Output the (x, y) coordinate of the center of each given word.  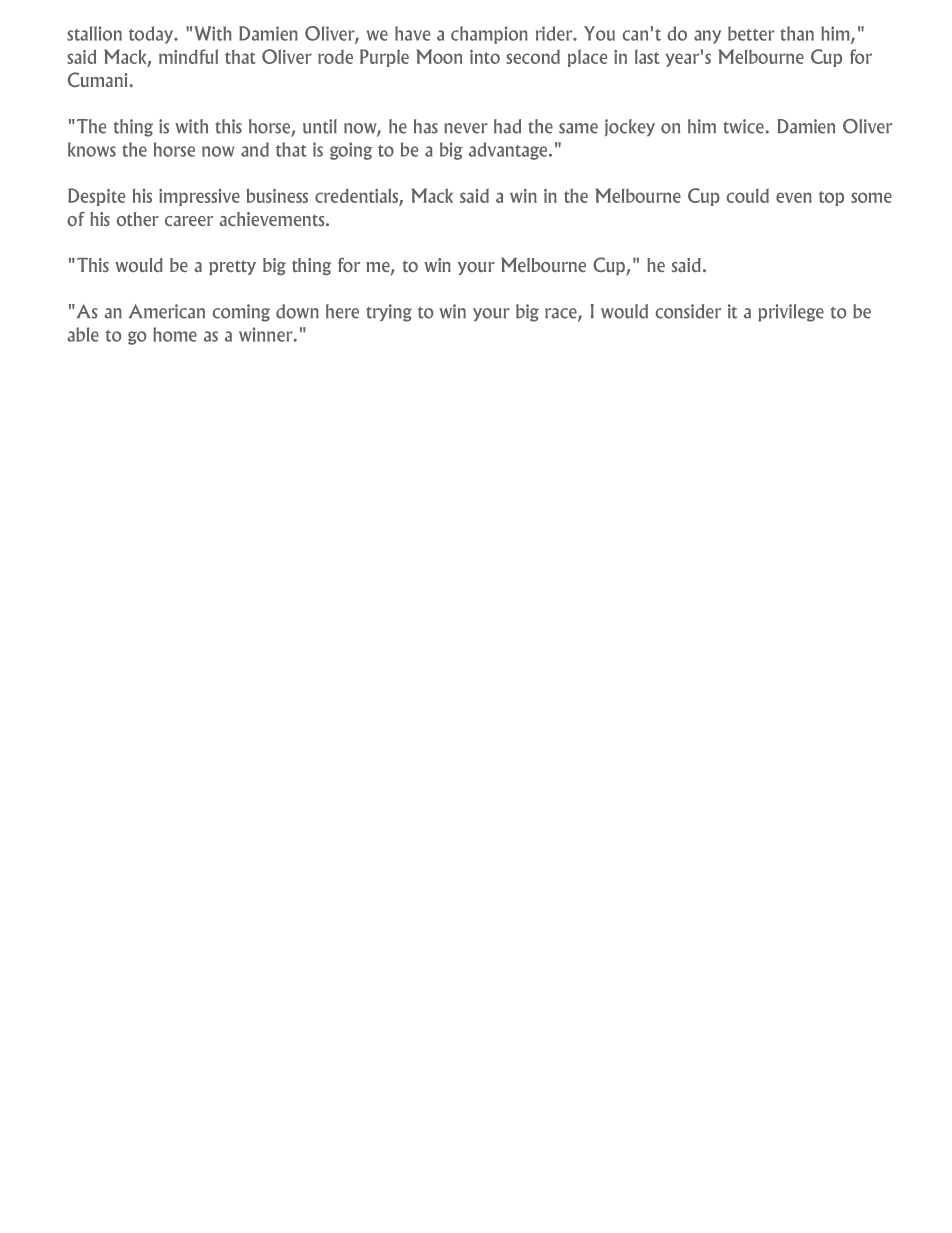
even (794, 197)
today (152, 35)
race (562, 314)
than (797, 33)
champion (489, 35)
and (255, 149)
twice (743, 126)
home (175, 334)
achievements (273, 219)
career (189, 221)
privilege (791, 313)
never (466, 128)
